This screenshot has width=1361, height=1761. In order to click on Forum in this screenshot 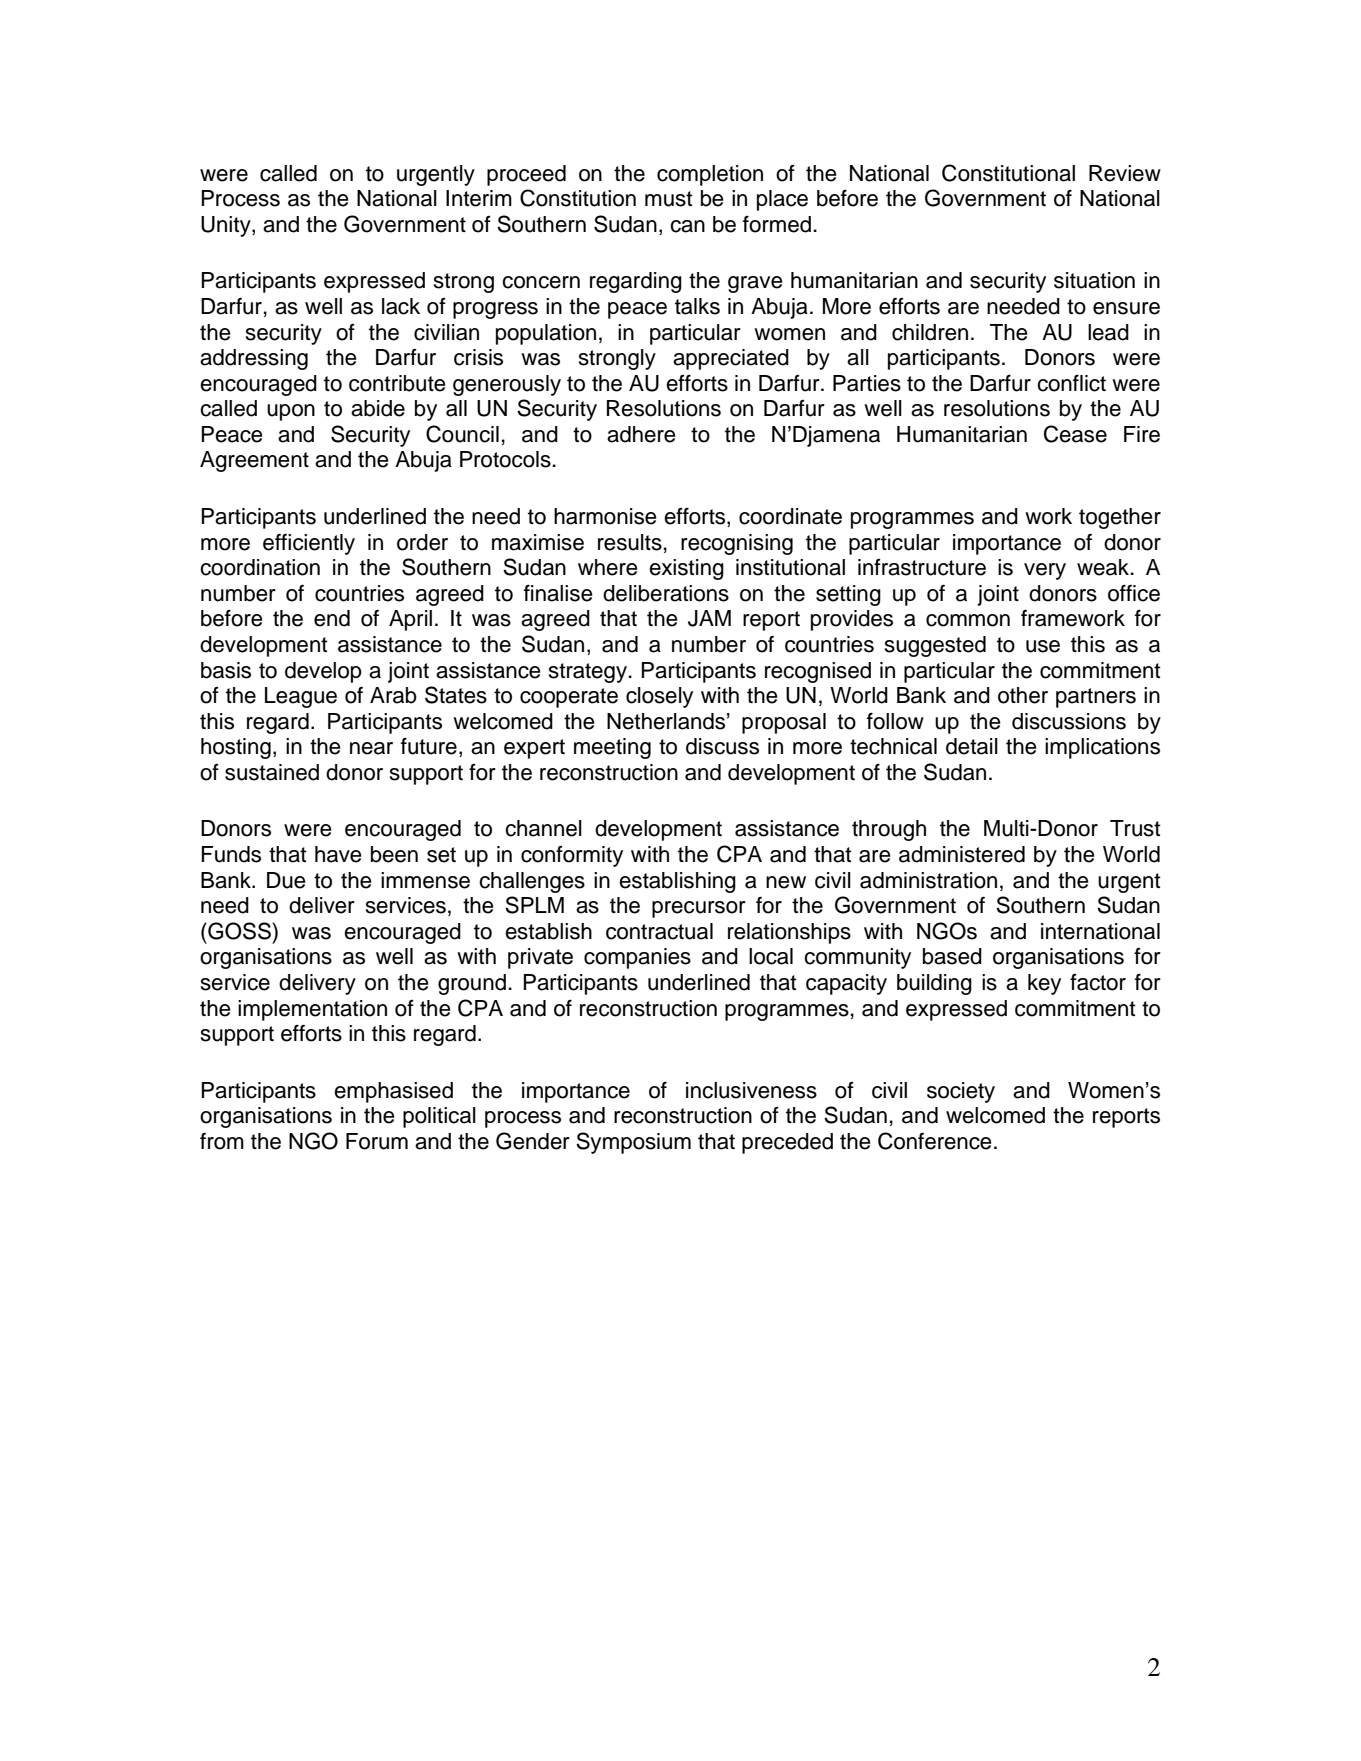, I will do `click(377, 1141)`.
